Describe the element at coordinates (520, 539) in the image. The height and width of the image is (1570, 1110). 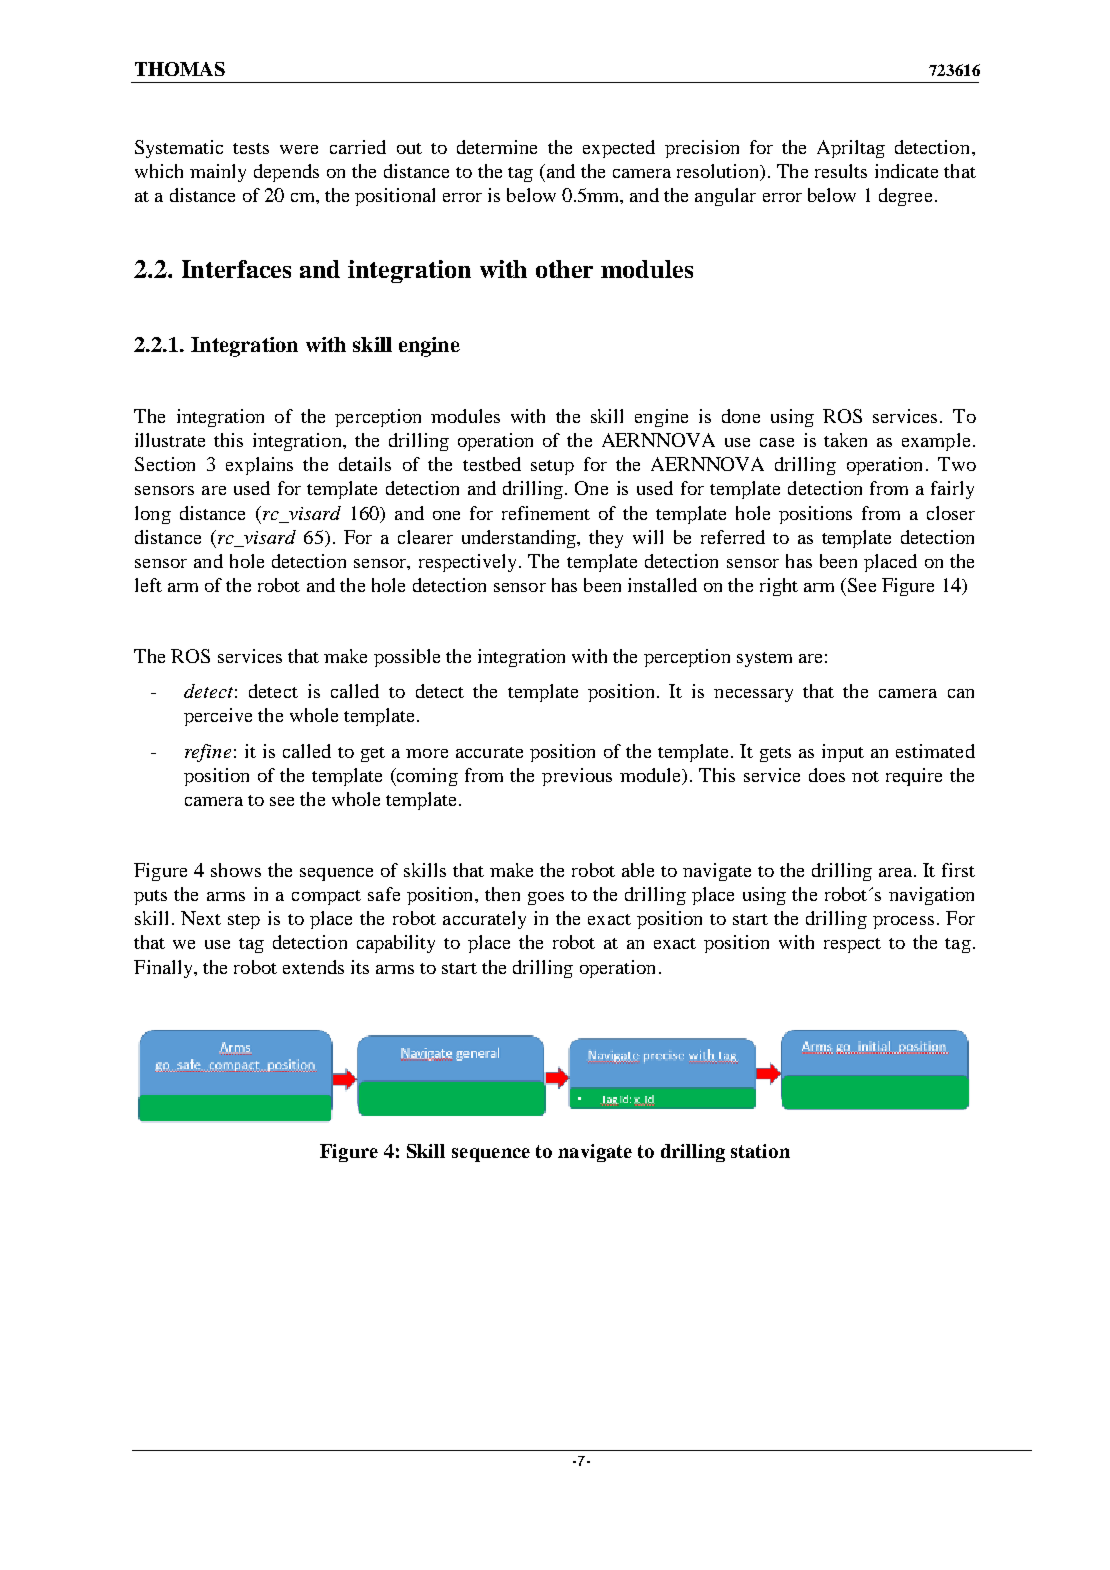
I see `understanding` at that location.
